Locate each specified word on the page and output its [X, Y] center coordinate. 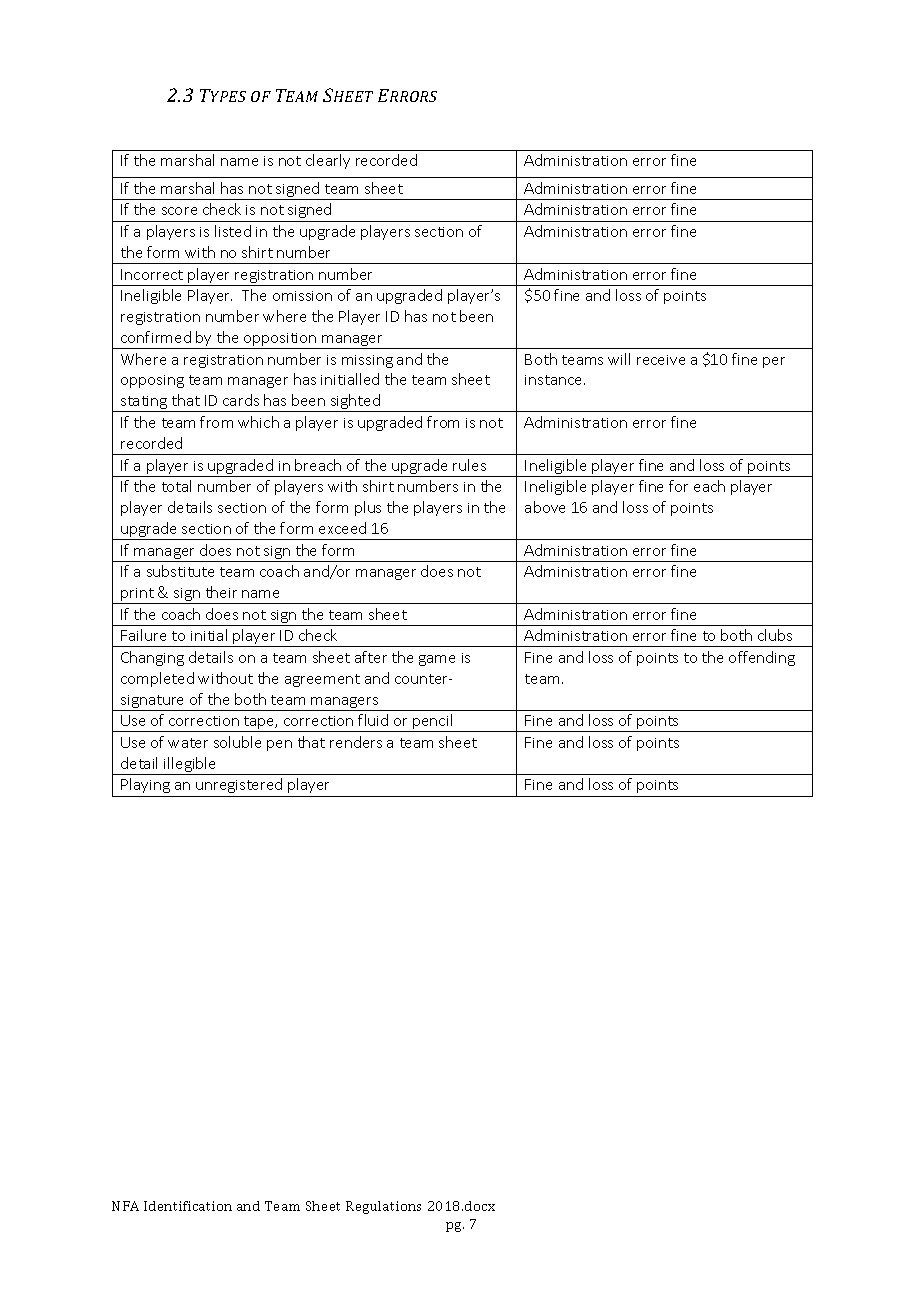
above [545, 507]
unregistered [239, 785]
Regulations [383, 1207]
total [176, 486]
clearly [328, 161]
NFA [125, 1206]
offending [762, 658]
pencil [433, 723]
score [179, 211]
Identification [188, 1206]
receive [661, 360]
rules [469, 465]
